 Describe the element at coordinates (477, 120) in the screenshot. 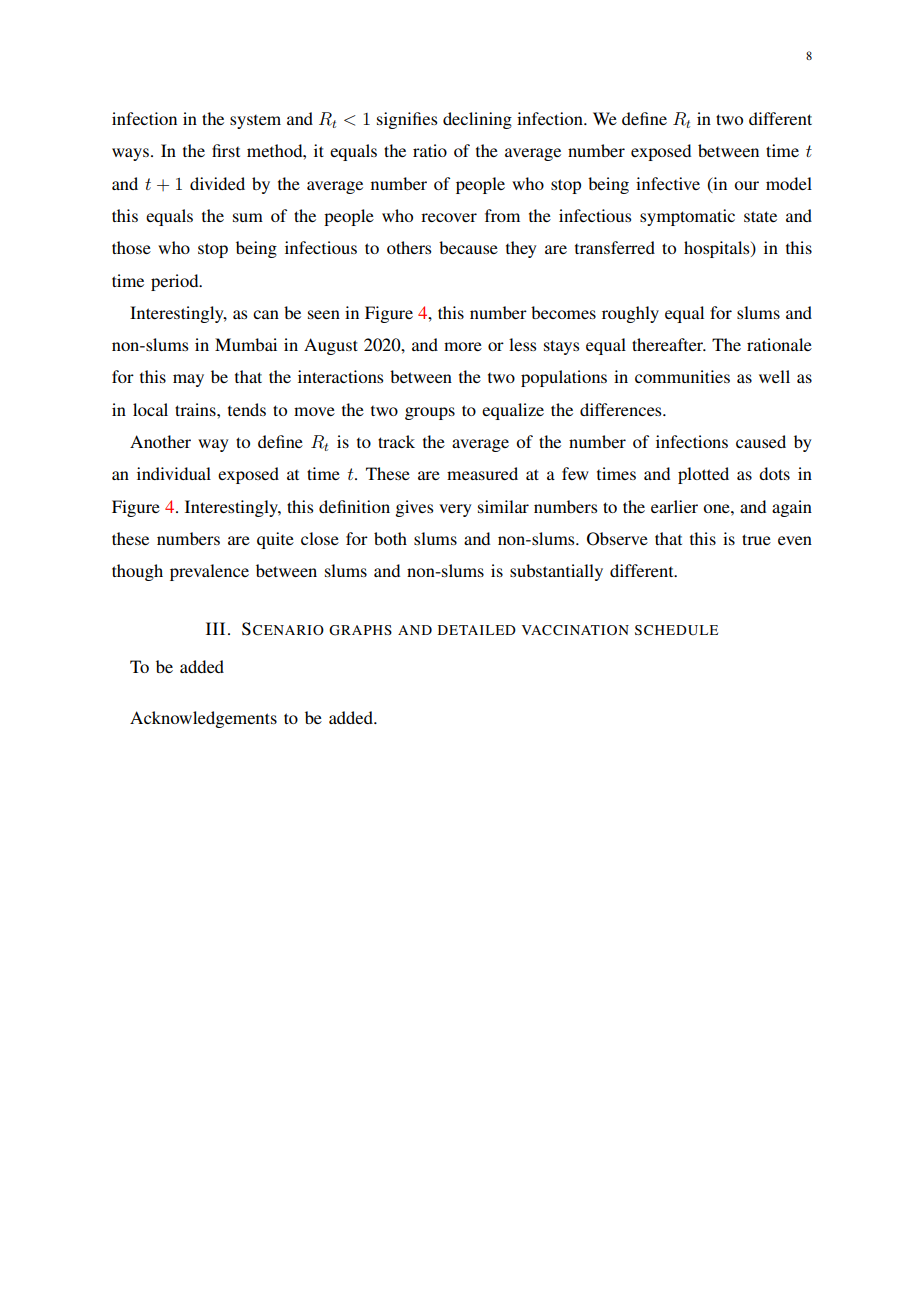

I see `declining` at that location.
